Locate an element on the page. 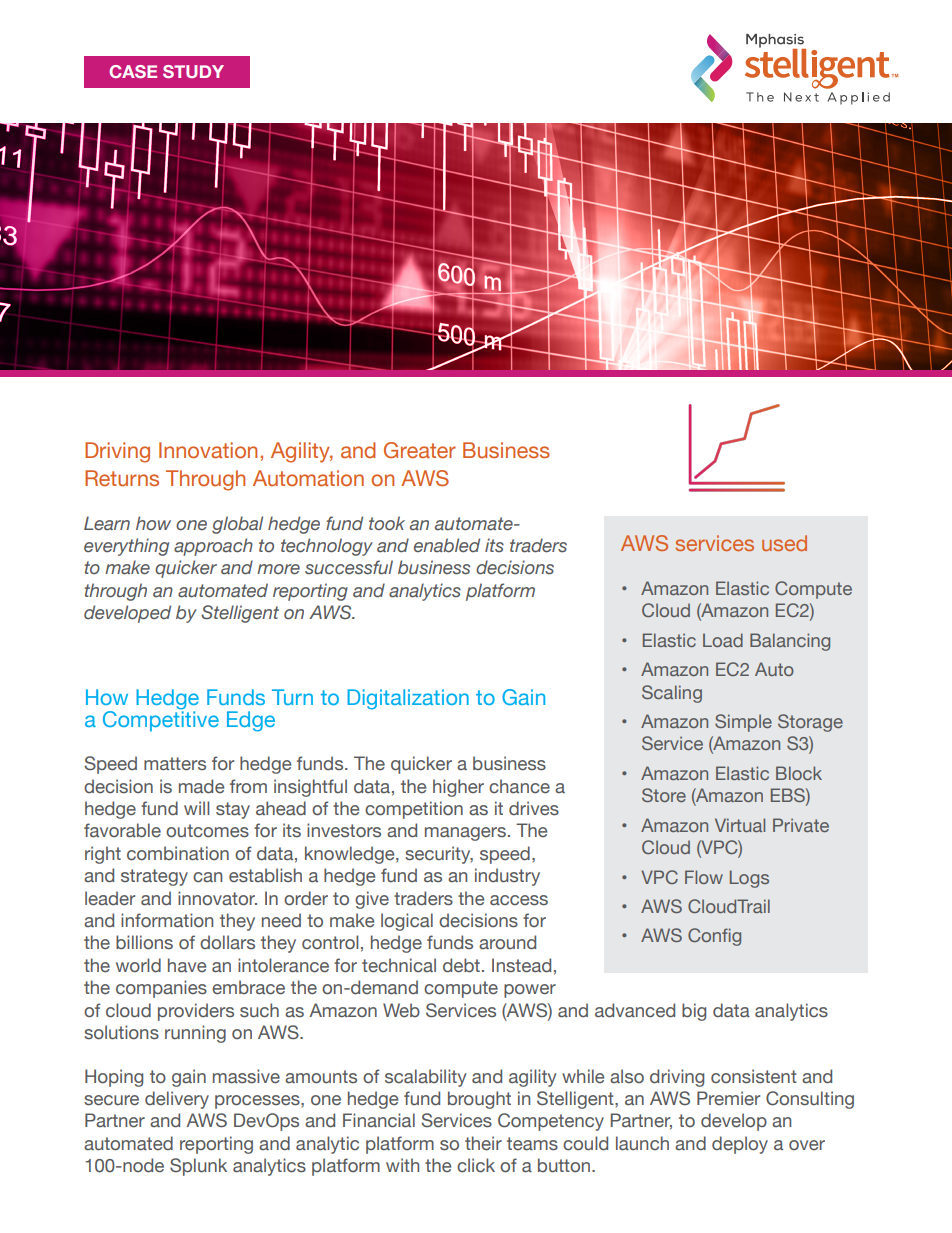 This image has height=1233, width=952. security is located at coordinates (439, 855).
